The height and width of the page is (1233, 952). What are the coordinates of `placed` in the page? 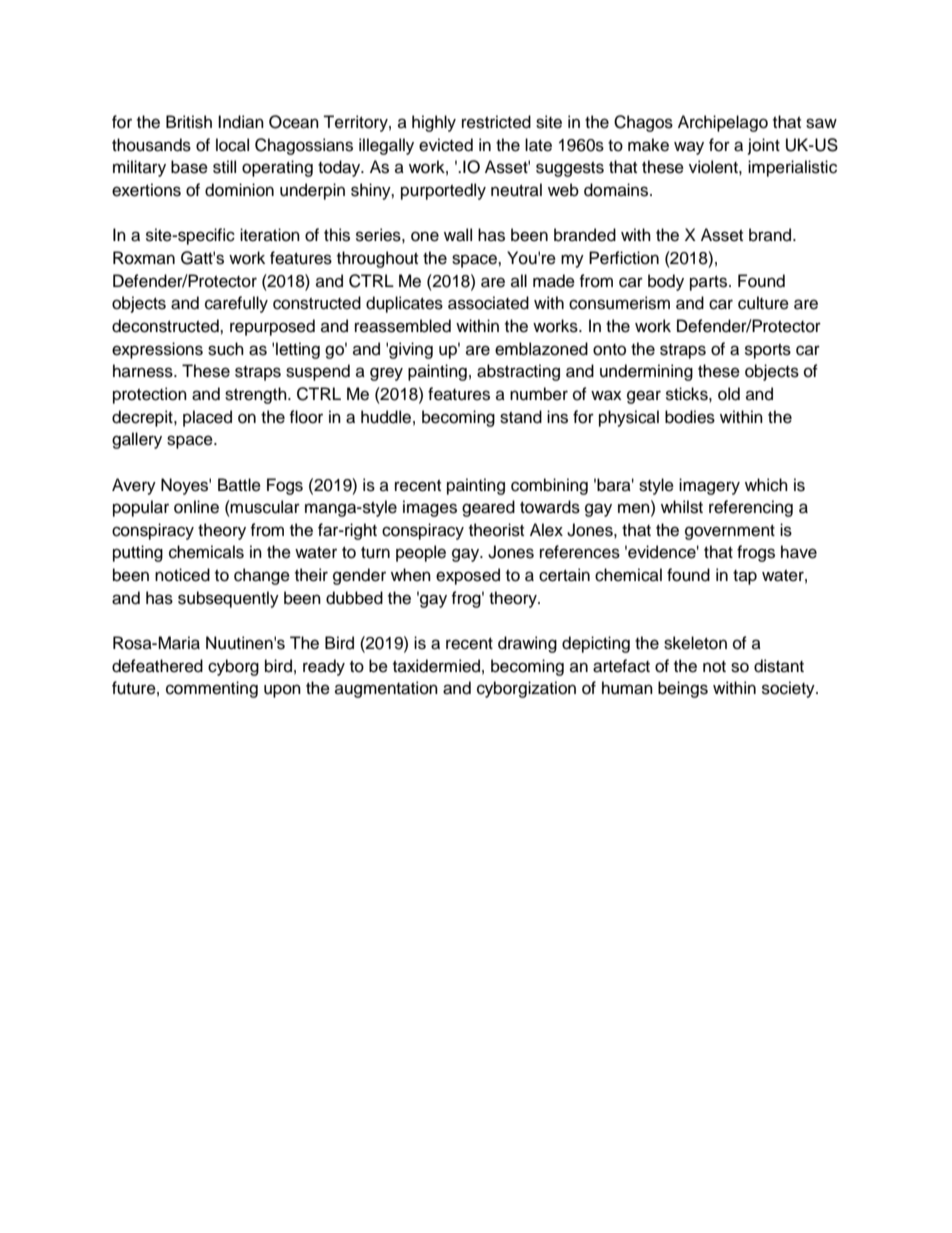 It's located at (207, 418).
